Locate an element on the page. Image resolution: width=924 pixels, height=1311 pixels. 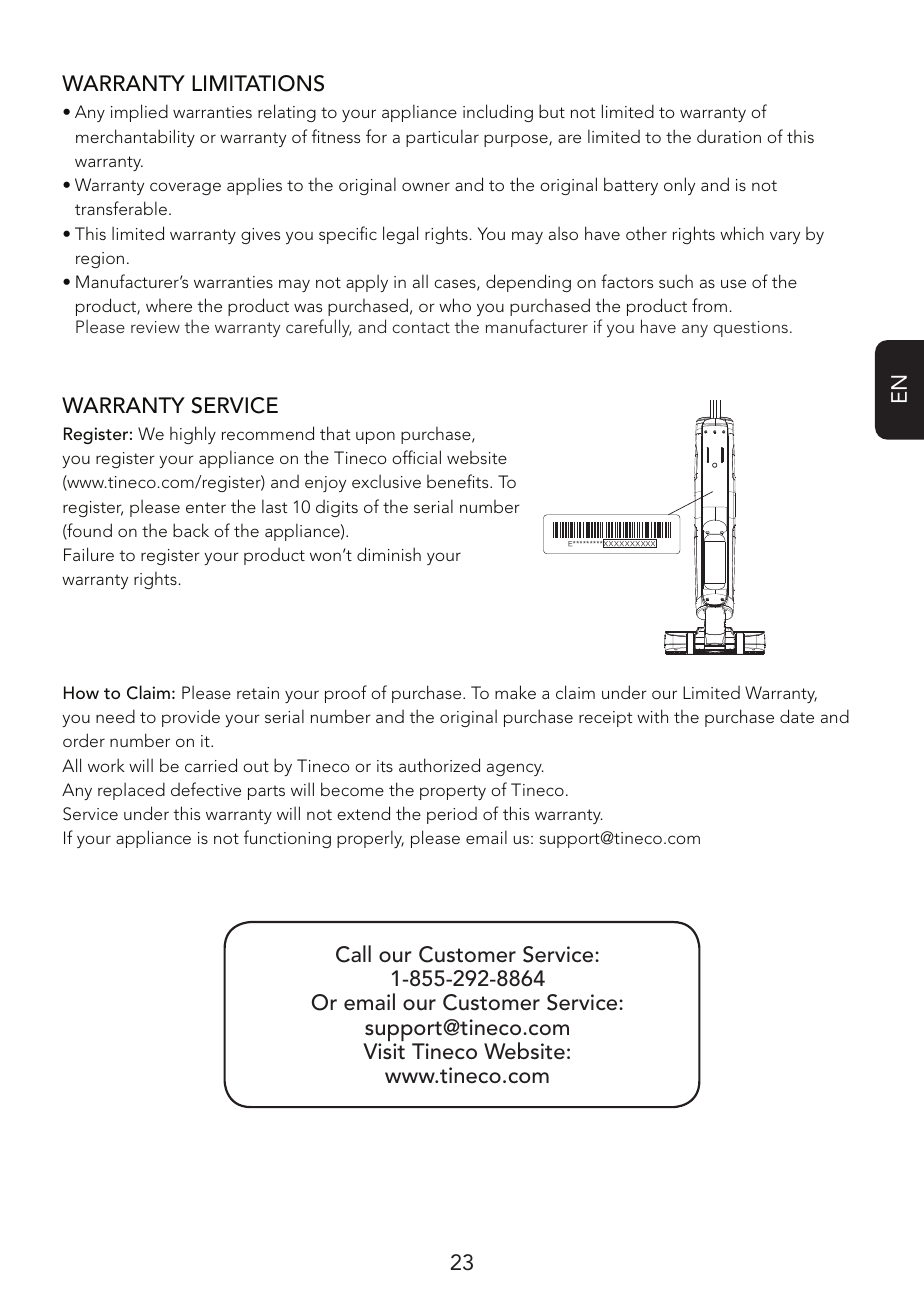
Call is located at coordinates (353, 954).
